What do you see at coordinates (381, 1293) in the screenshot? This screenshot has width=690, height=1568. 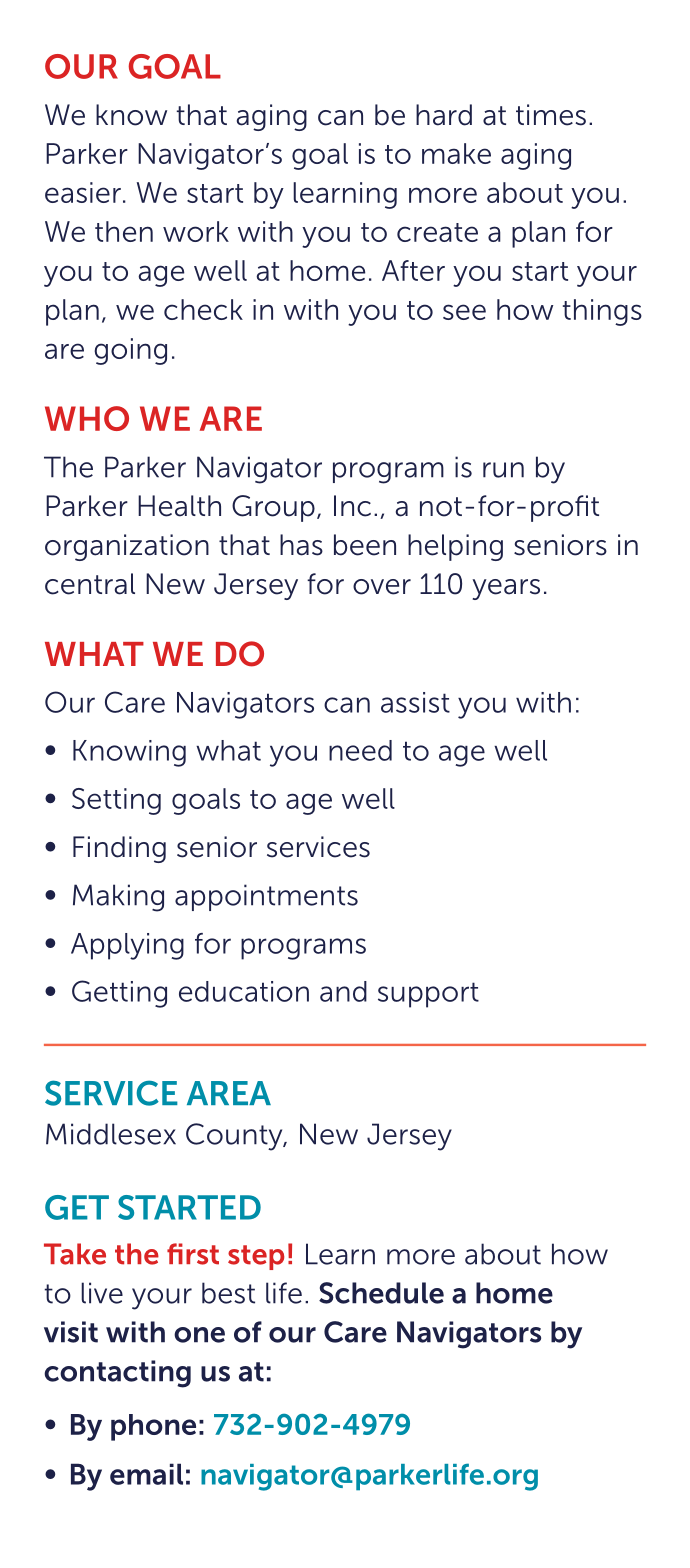 I see `Schedule` at bounding box center [381, 1293].
